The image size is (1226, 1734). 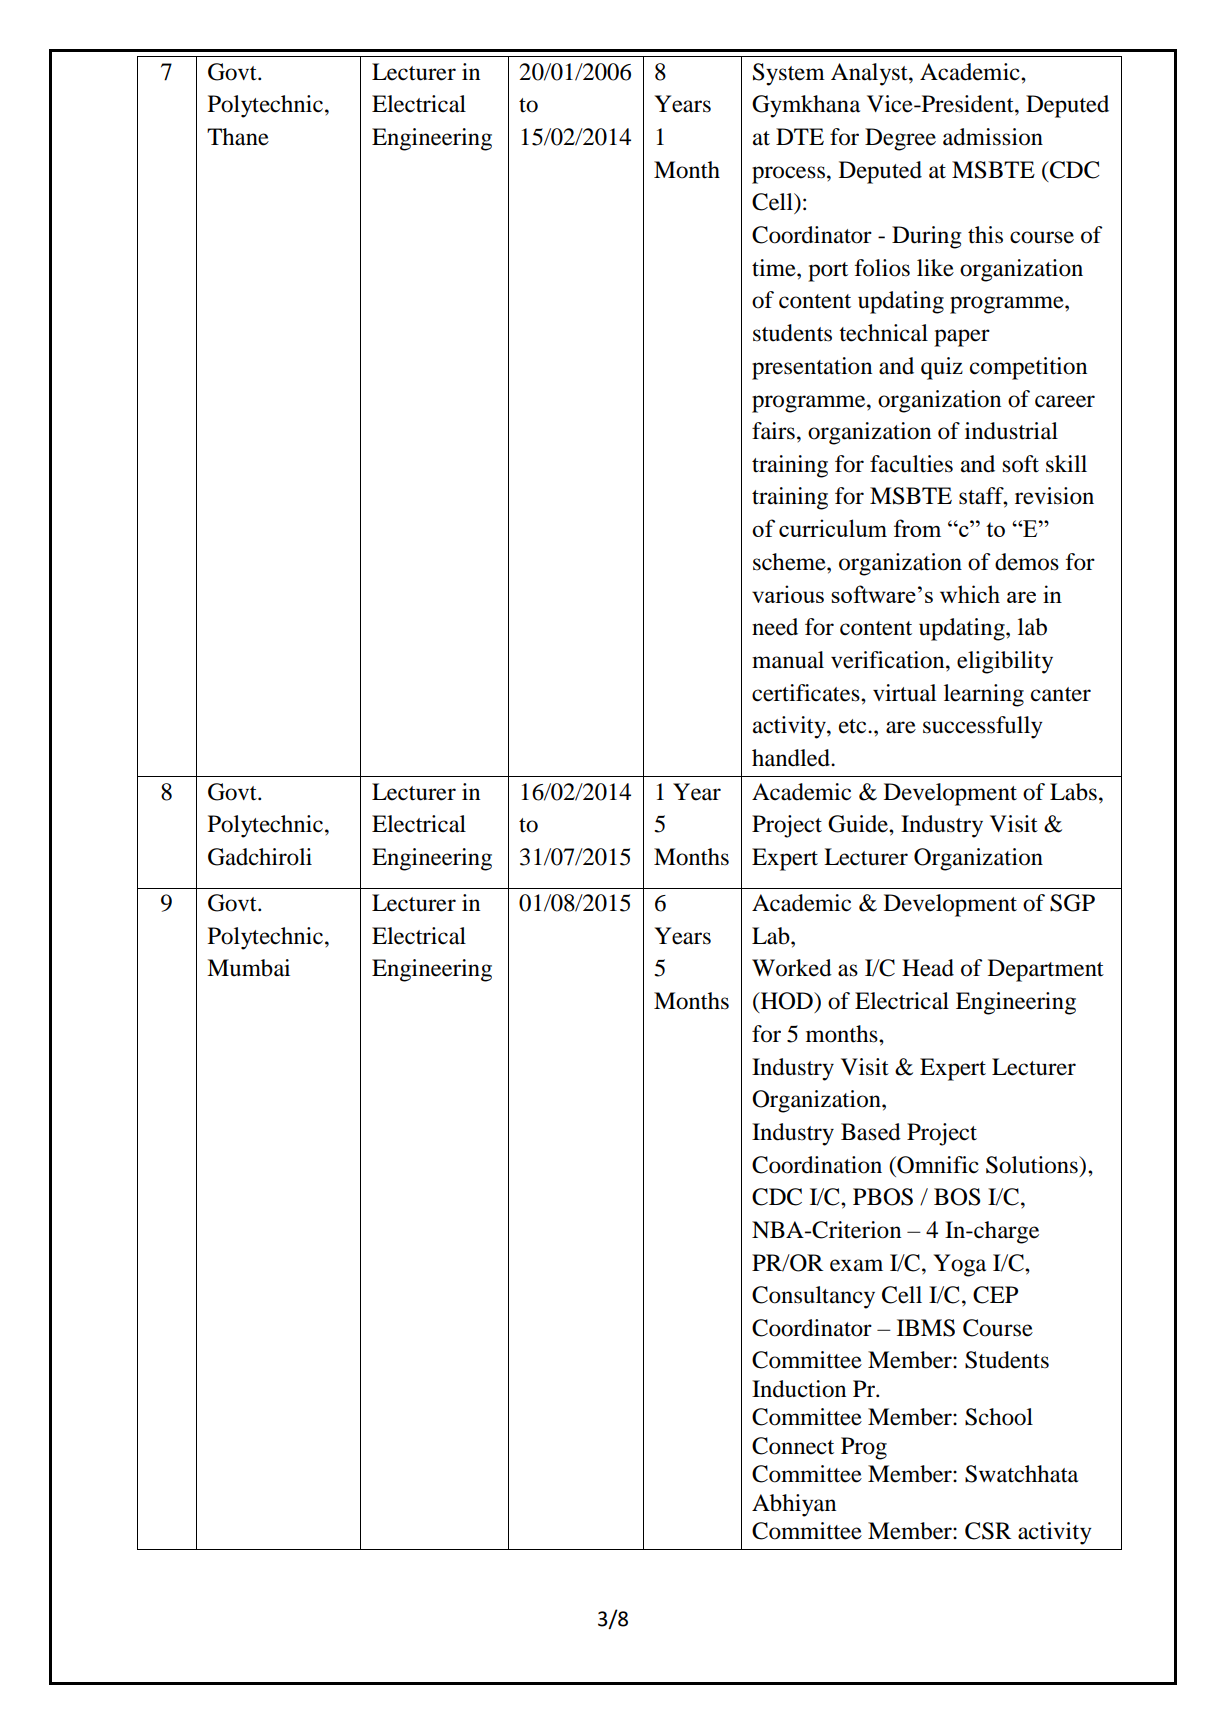 I want to click on HOD, so click(x=786, y=1002).
